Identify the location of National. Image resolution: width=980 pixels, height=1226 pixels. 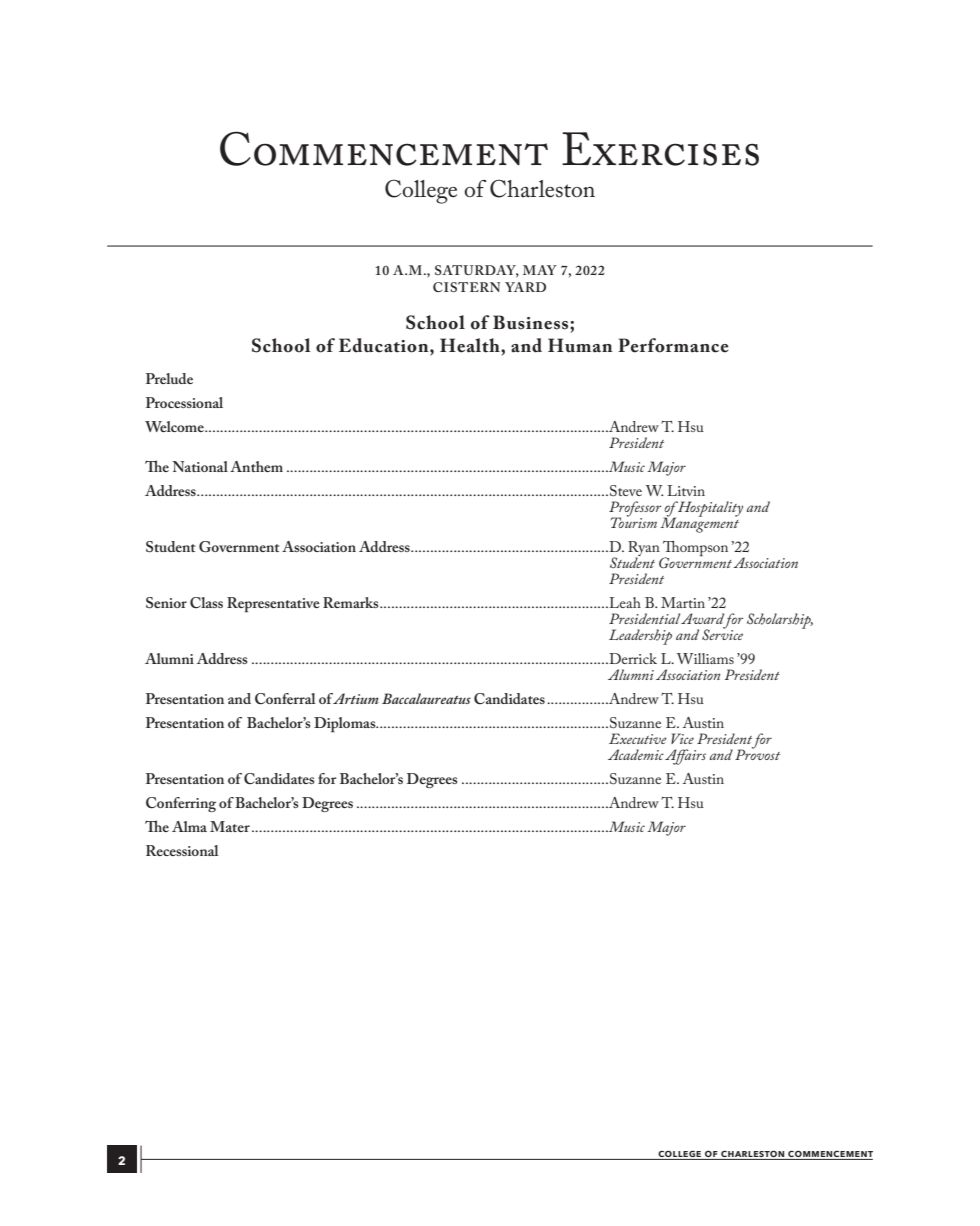
(200, 466).
